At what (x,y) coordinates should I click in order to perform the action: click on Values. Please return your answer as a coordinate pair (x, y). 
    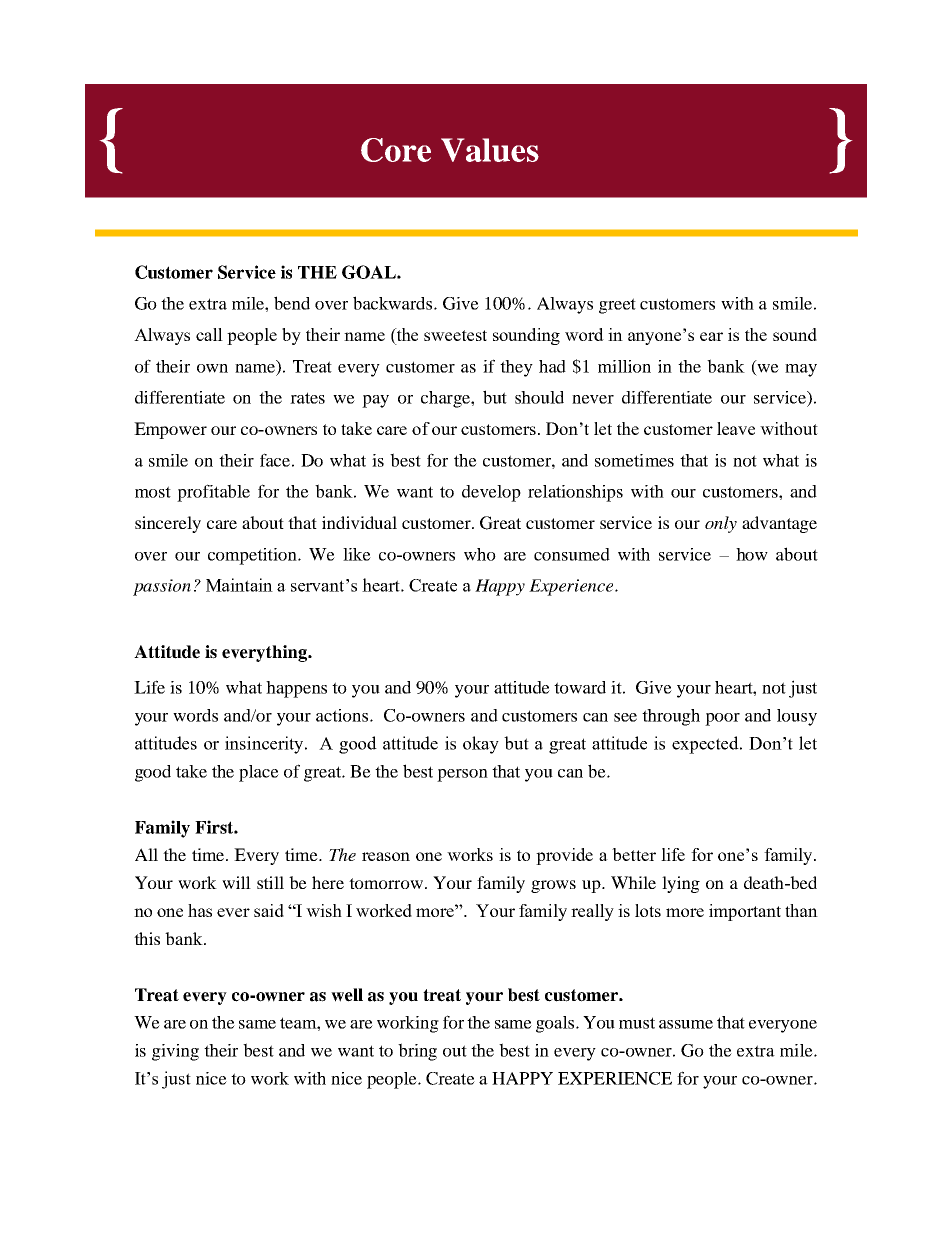
    Looking at the image, I should click on (490, 150).
